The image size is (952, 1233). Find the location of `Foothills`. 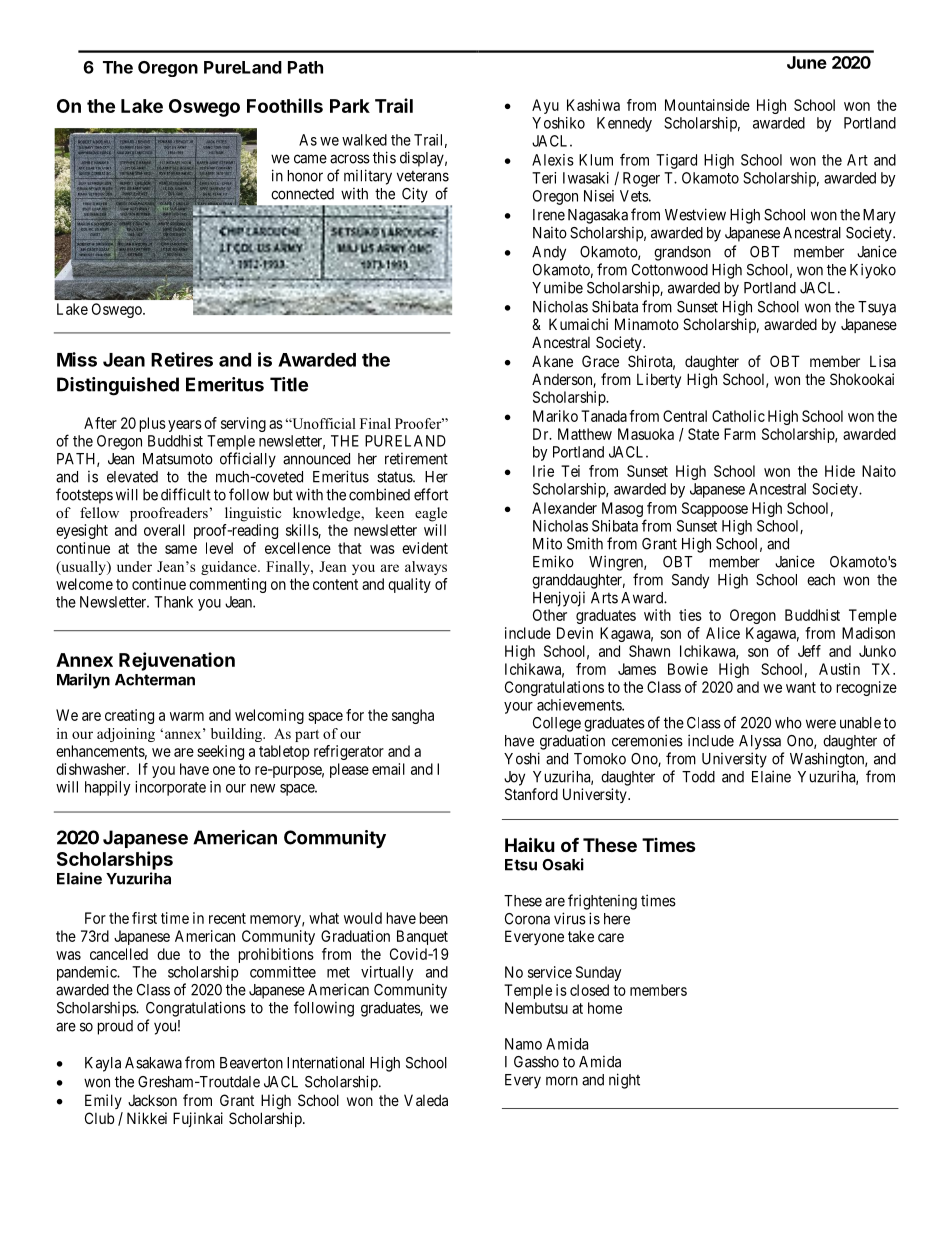

Foothills is located at coordinates (285, 105).
